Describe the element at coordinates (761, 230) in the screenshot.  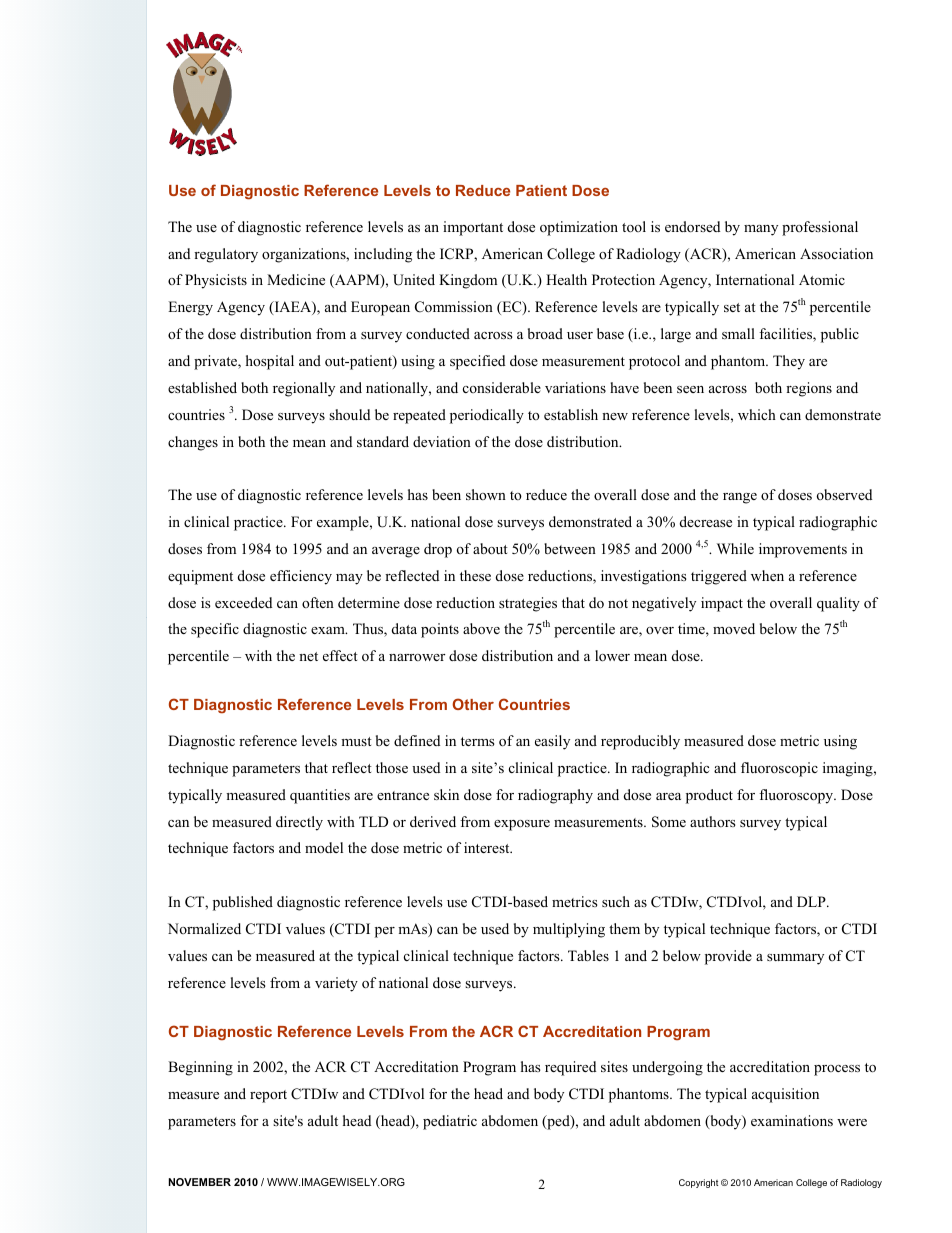
I see `many` at that location.
